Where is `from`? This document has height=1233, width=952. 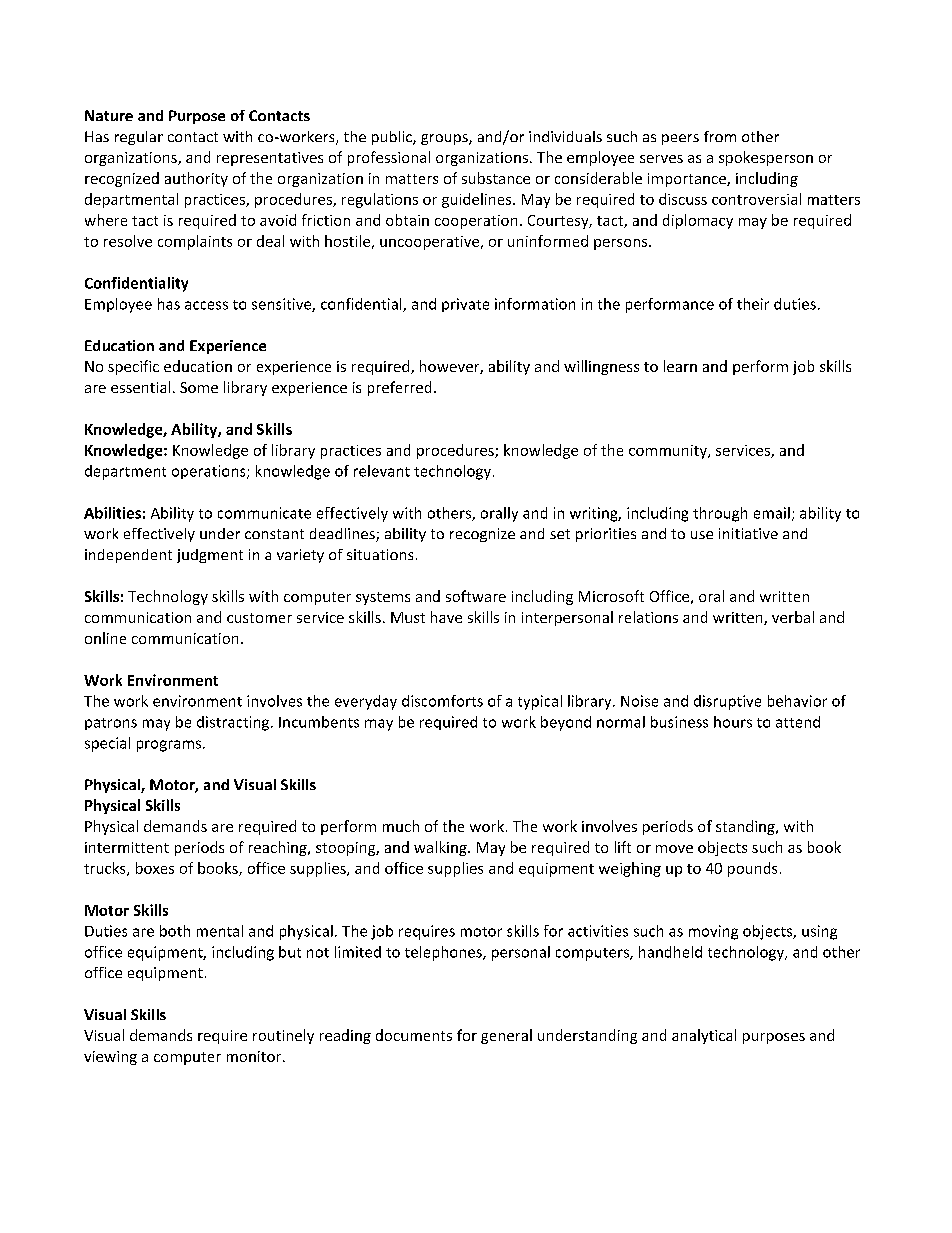 from is located at coordinates (720, 136).
